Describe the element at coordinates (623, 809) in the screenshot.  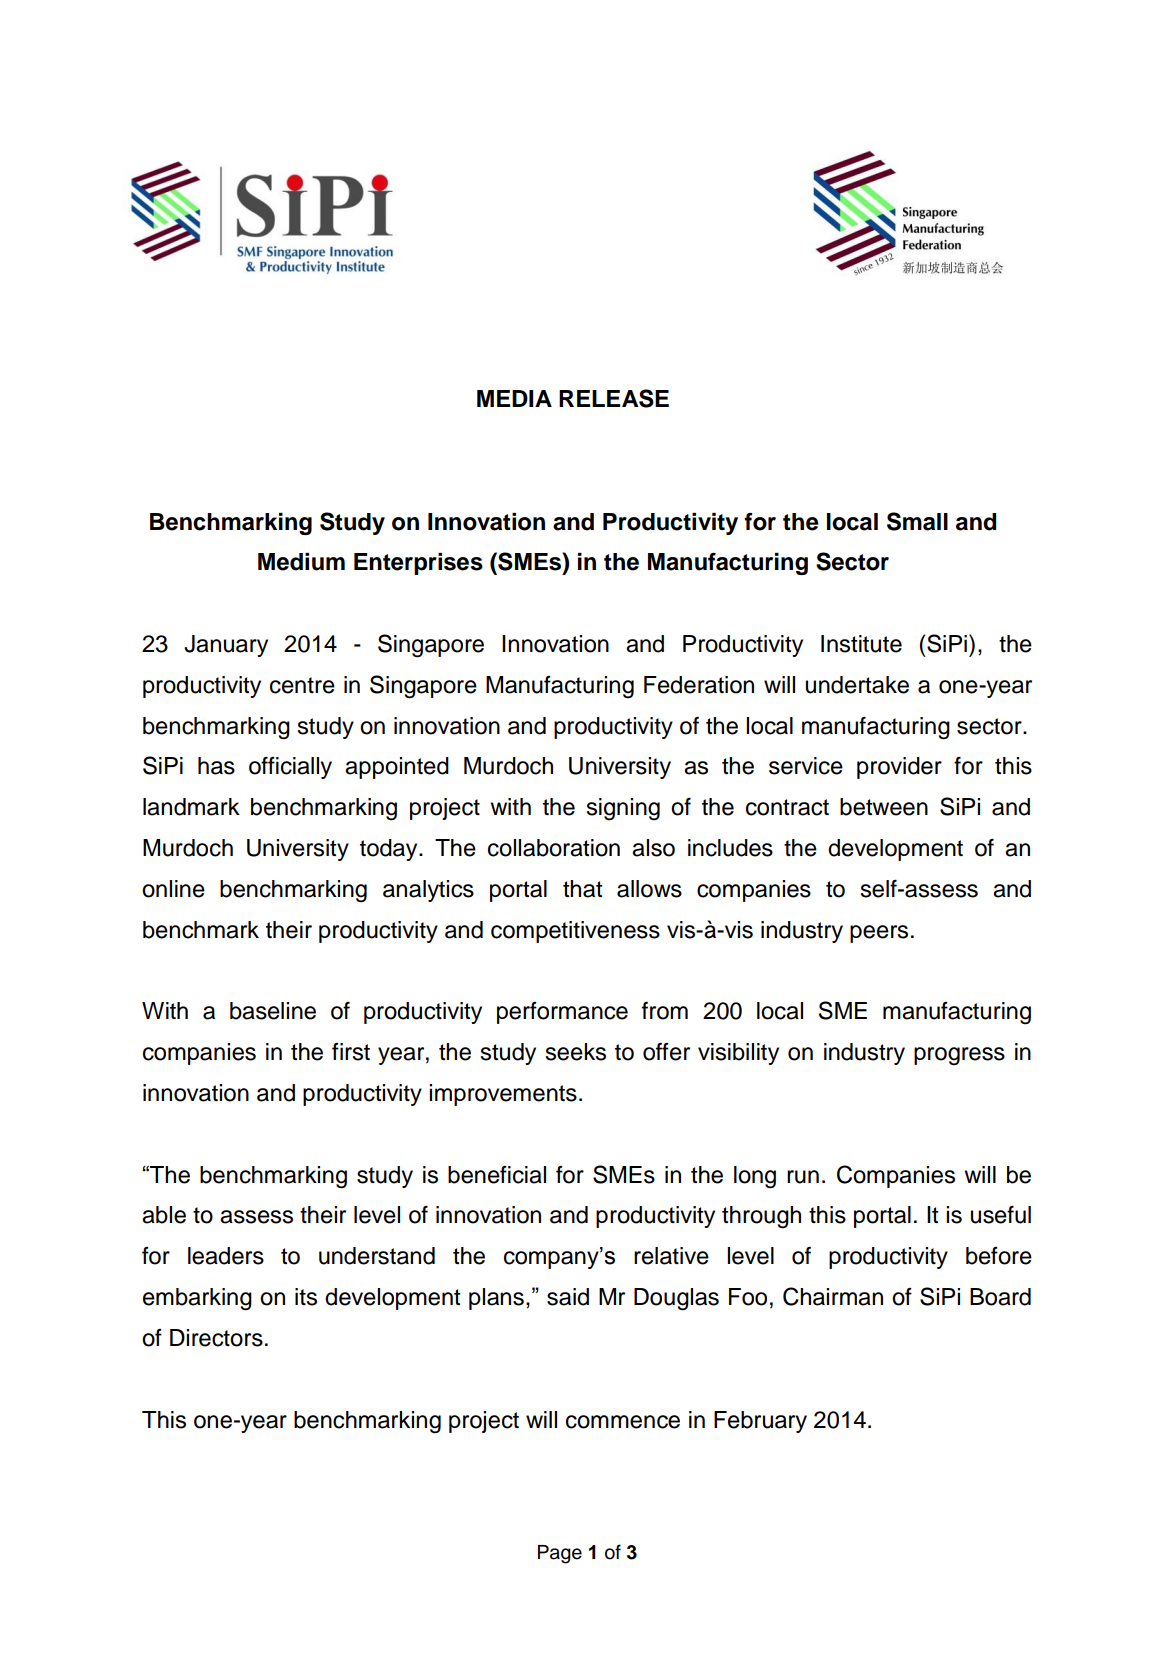
I see `signing` at that location.
